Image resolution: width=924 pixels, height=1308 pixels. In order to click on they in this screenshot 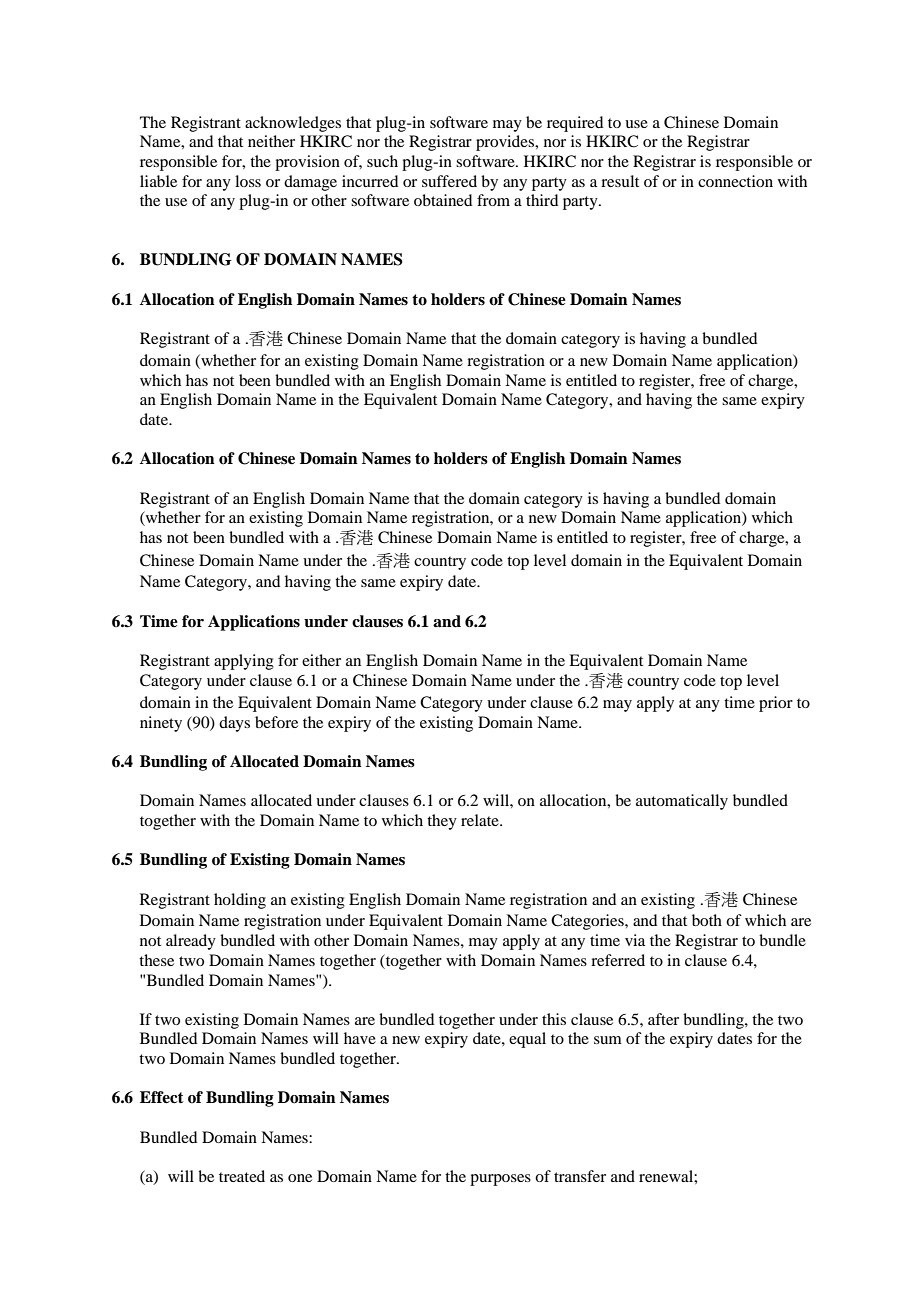, I will do `click(442, 822)`.
